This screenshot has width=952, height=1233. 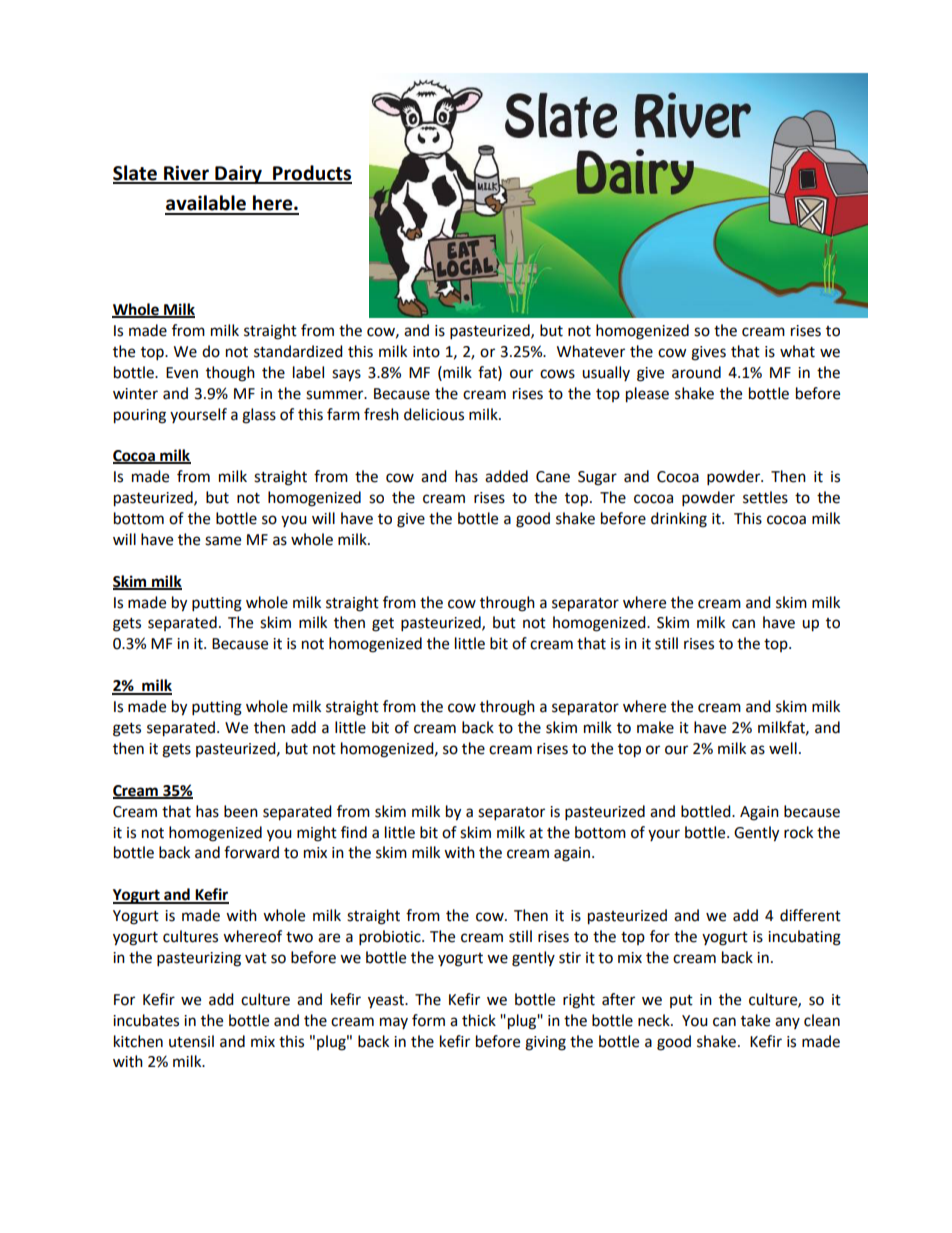 I want to click on glass, so click(x=259, y=416).
